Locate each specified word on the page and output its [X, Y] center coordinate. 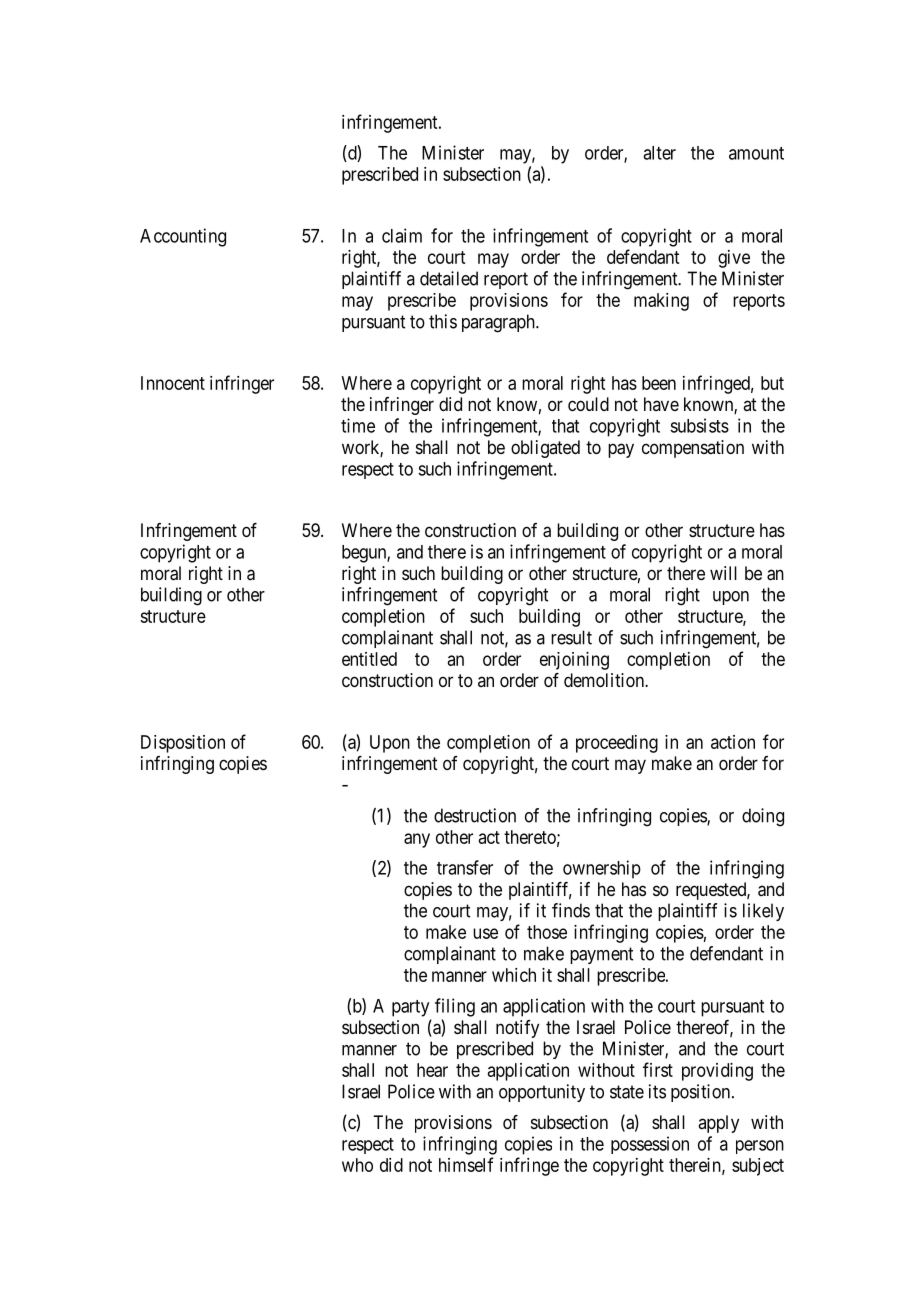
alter [659, 153]
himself [466, 1164]
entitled [369, 659]
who [357, 1165]
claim [402, 235]
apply [718, 1124]
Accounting [183, 237]
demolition [605, 680]
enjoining [574, 661]
